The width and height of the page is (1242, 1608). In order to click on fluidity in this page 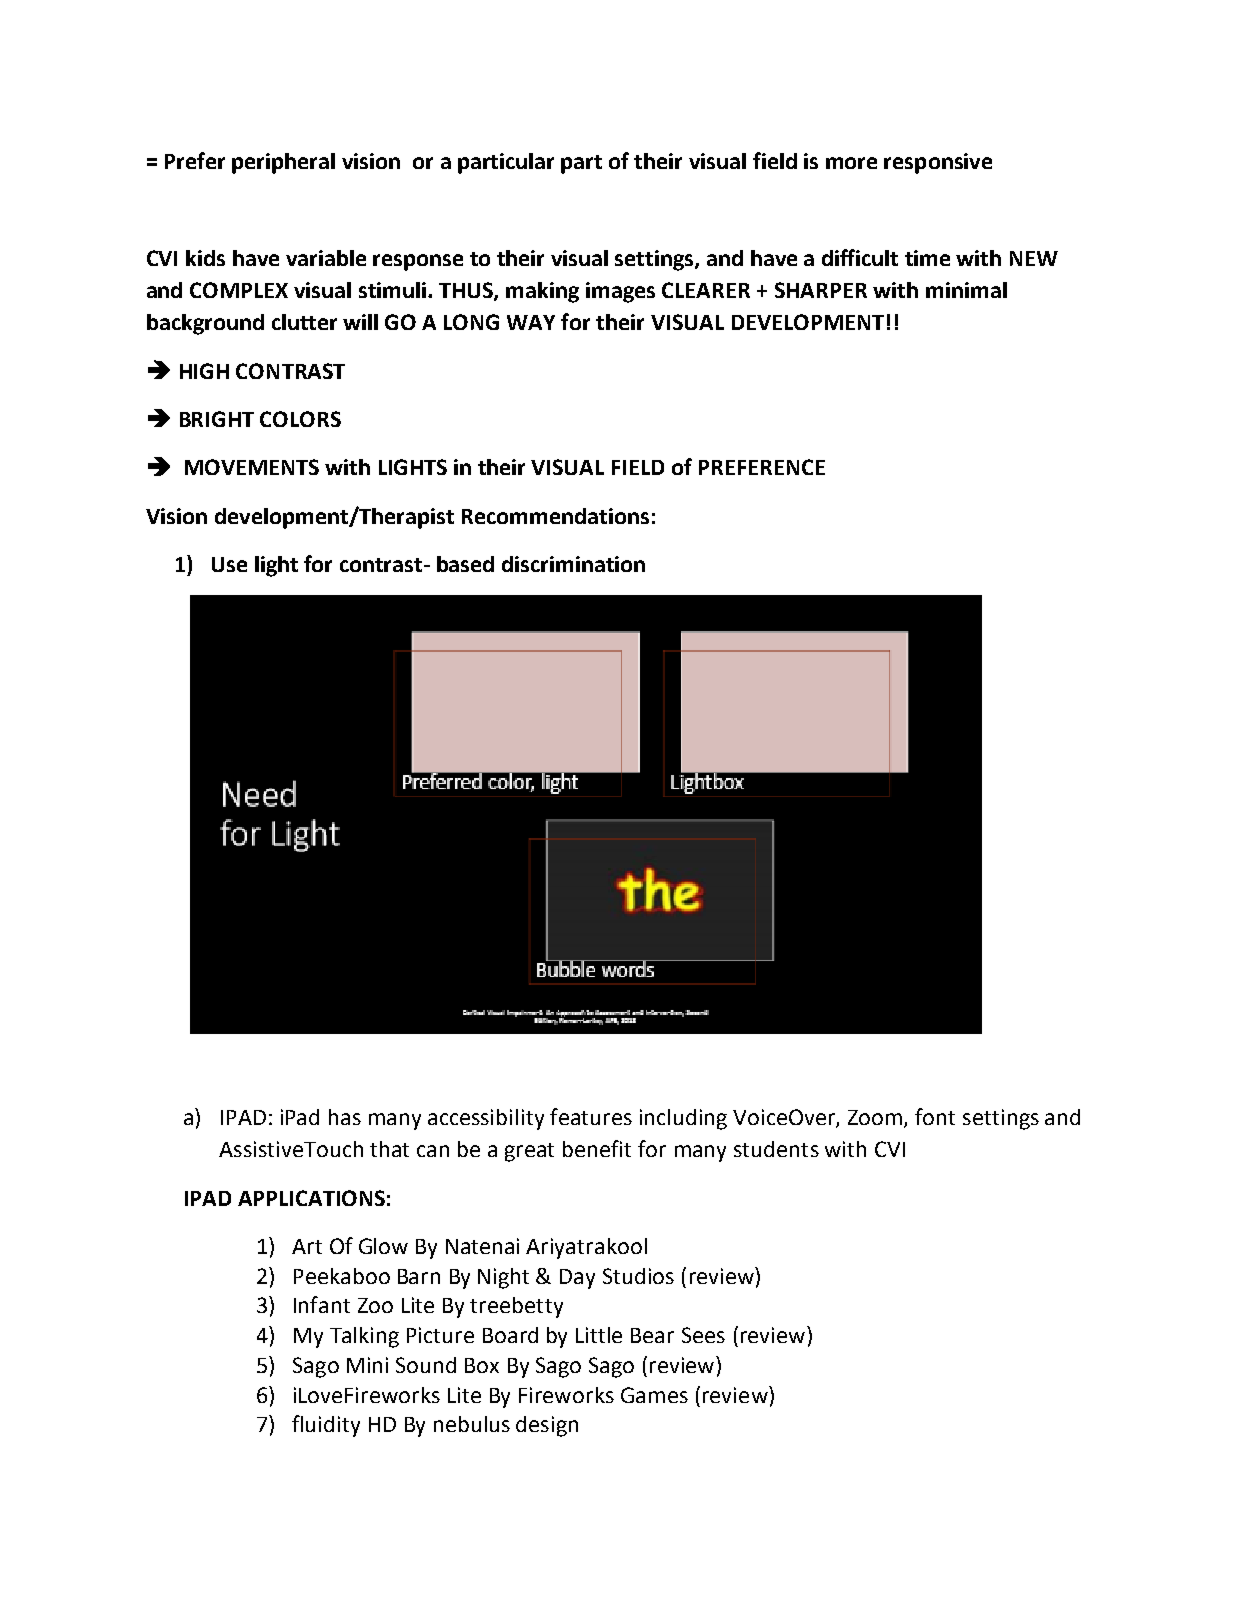, I will do `click(326, 1426)`.
